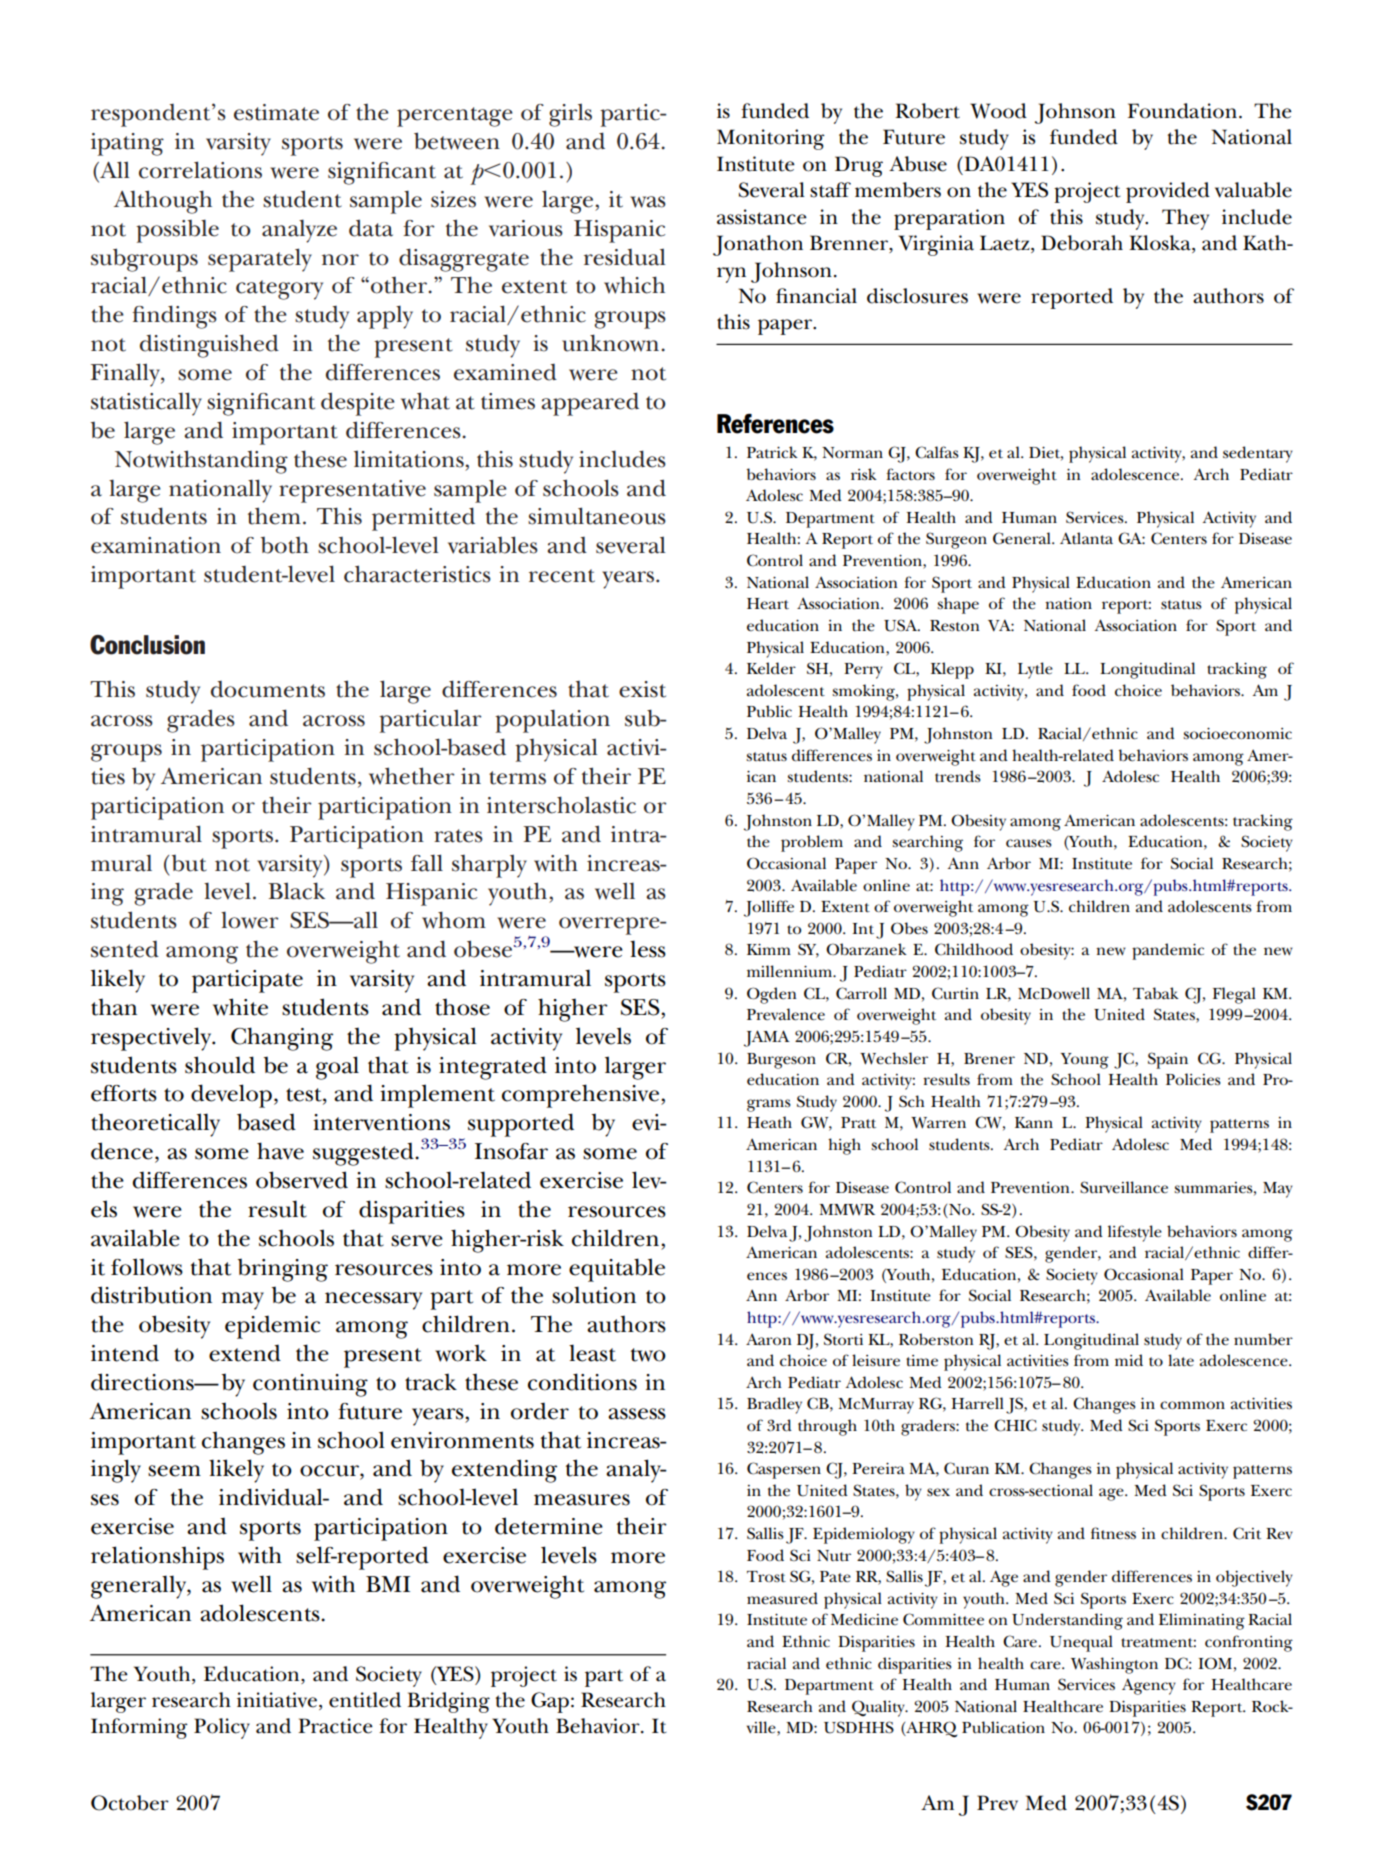 The width and height of the document is (1382, 1858). What do you see at coordinates (1193, 1079) in the document?
I see `Policies` at bounding box center [1193, 1079].
